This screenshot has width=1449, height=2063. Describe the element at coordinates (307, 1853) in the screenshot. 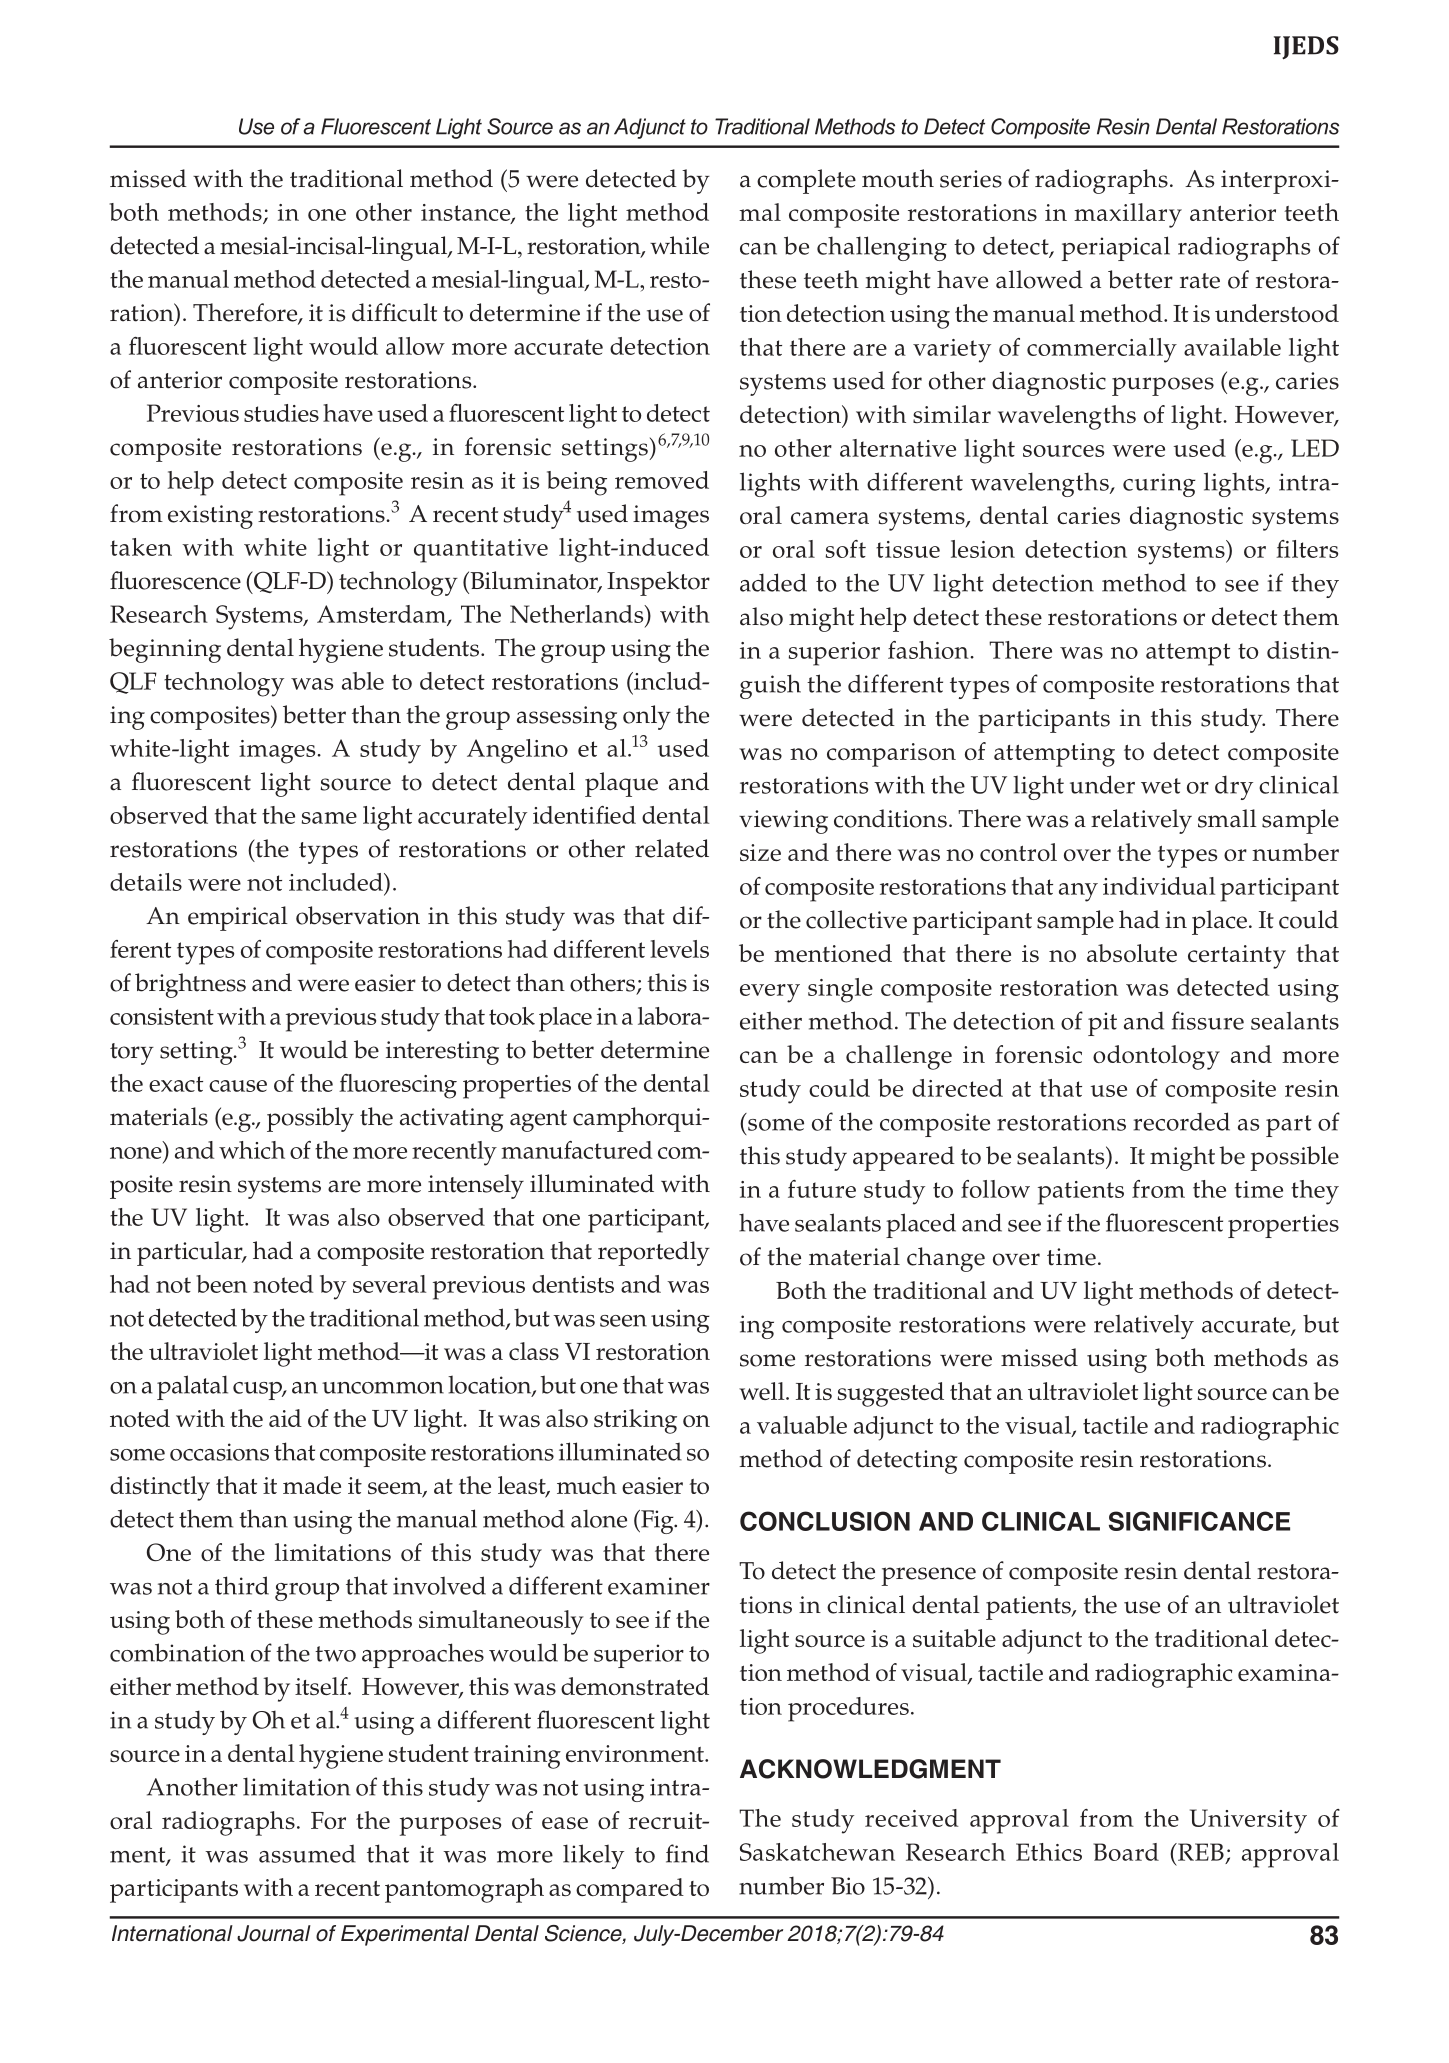

I see `assumed` at that location.
